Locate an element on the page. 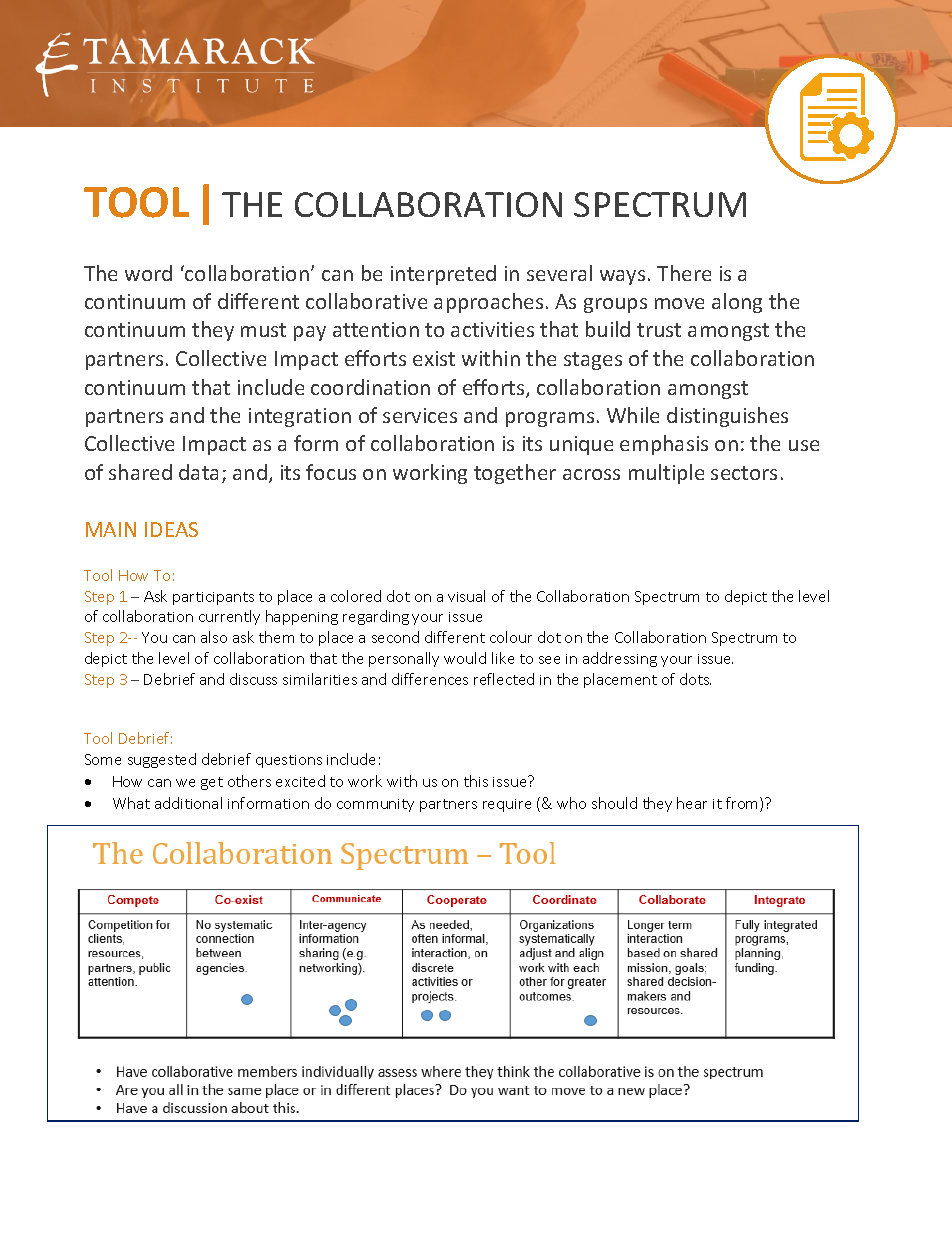 The height and width of the image is (1233, 952). along is located at coordinates (737, 303).
